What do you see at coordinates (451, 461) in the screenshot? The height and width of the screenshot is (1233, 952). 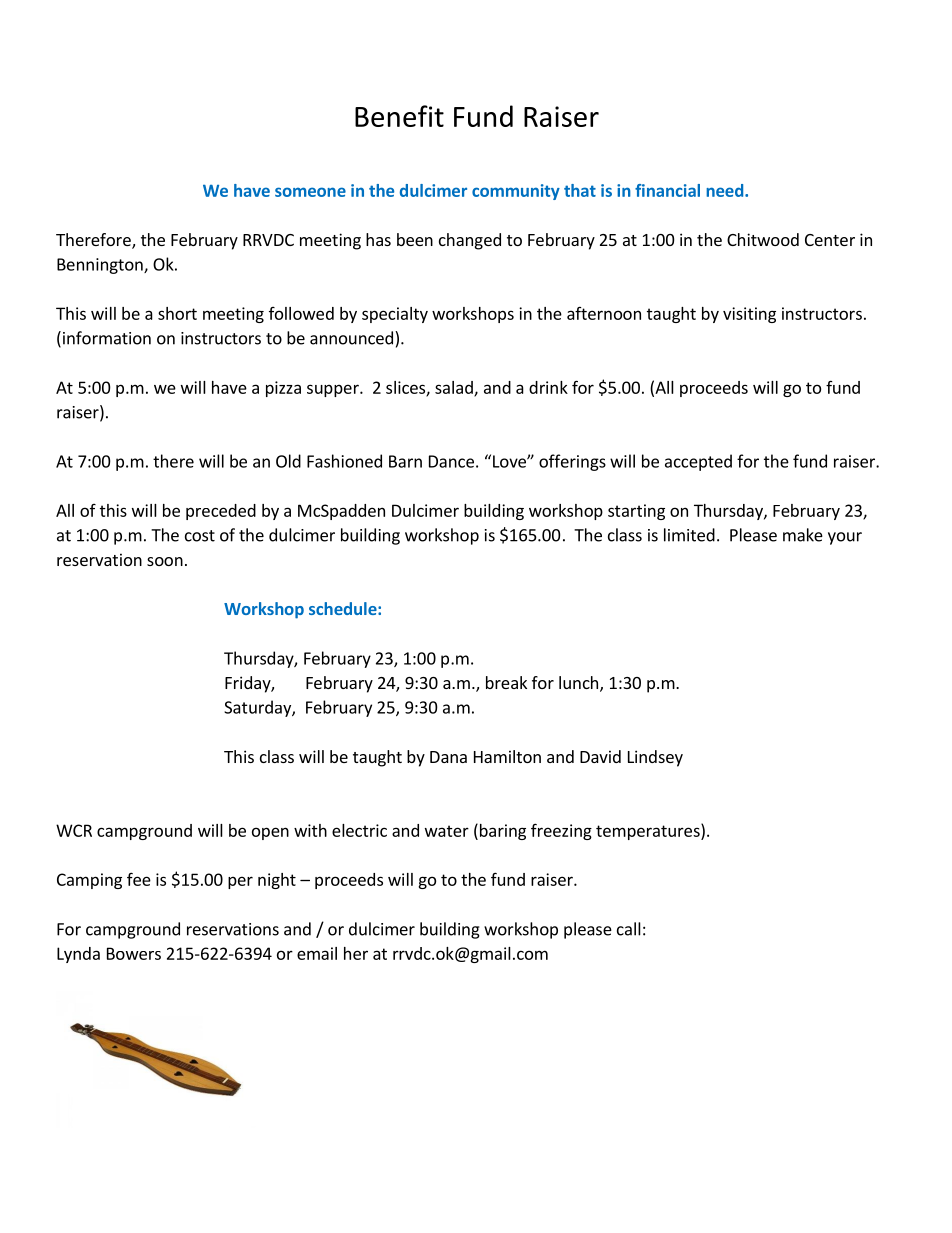 I see `Dance` at bounding box center [451, 461].
